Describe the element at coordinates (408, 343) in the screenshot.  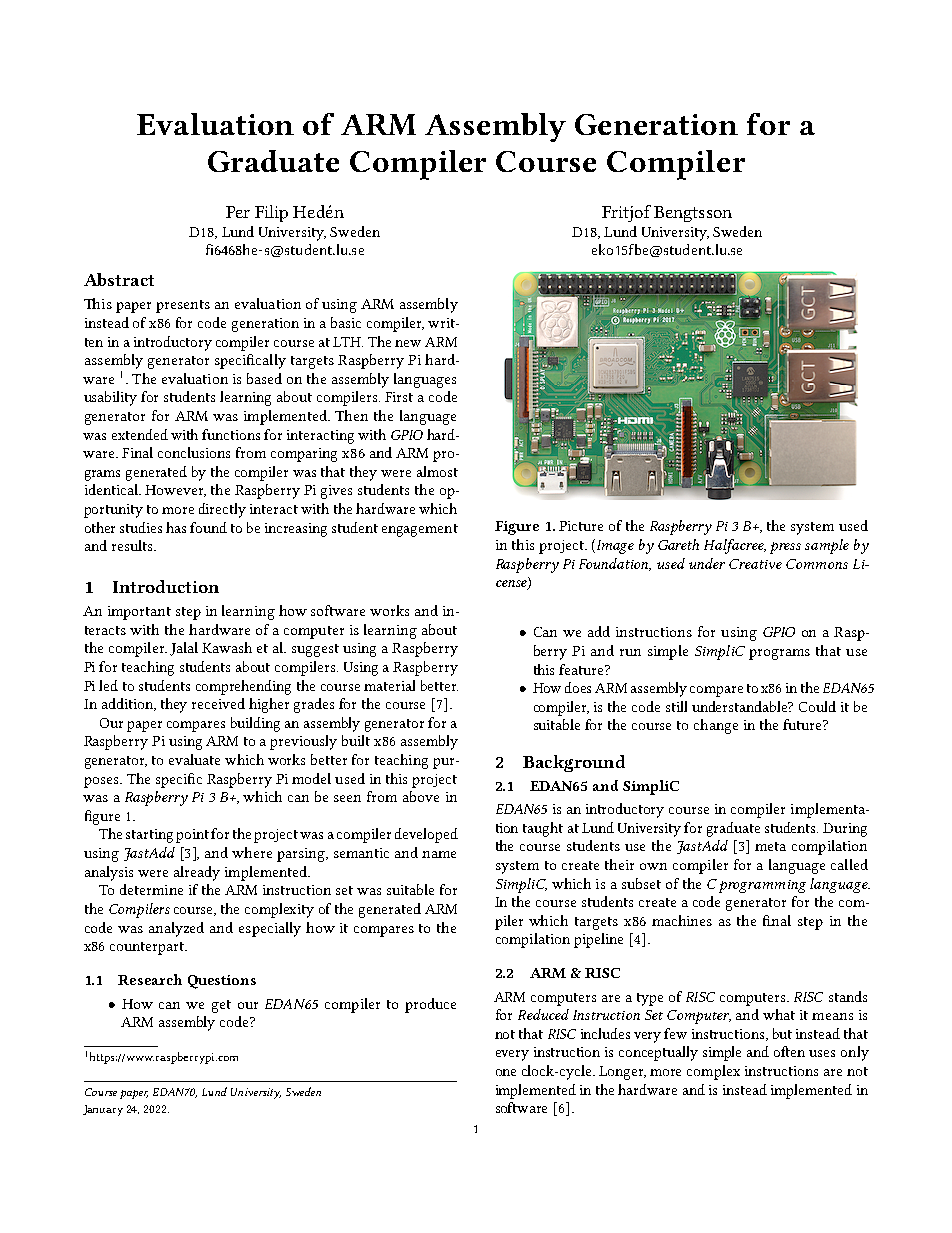
I see `new` at that location.
